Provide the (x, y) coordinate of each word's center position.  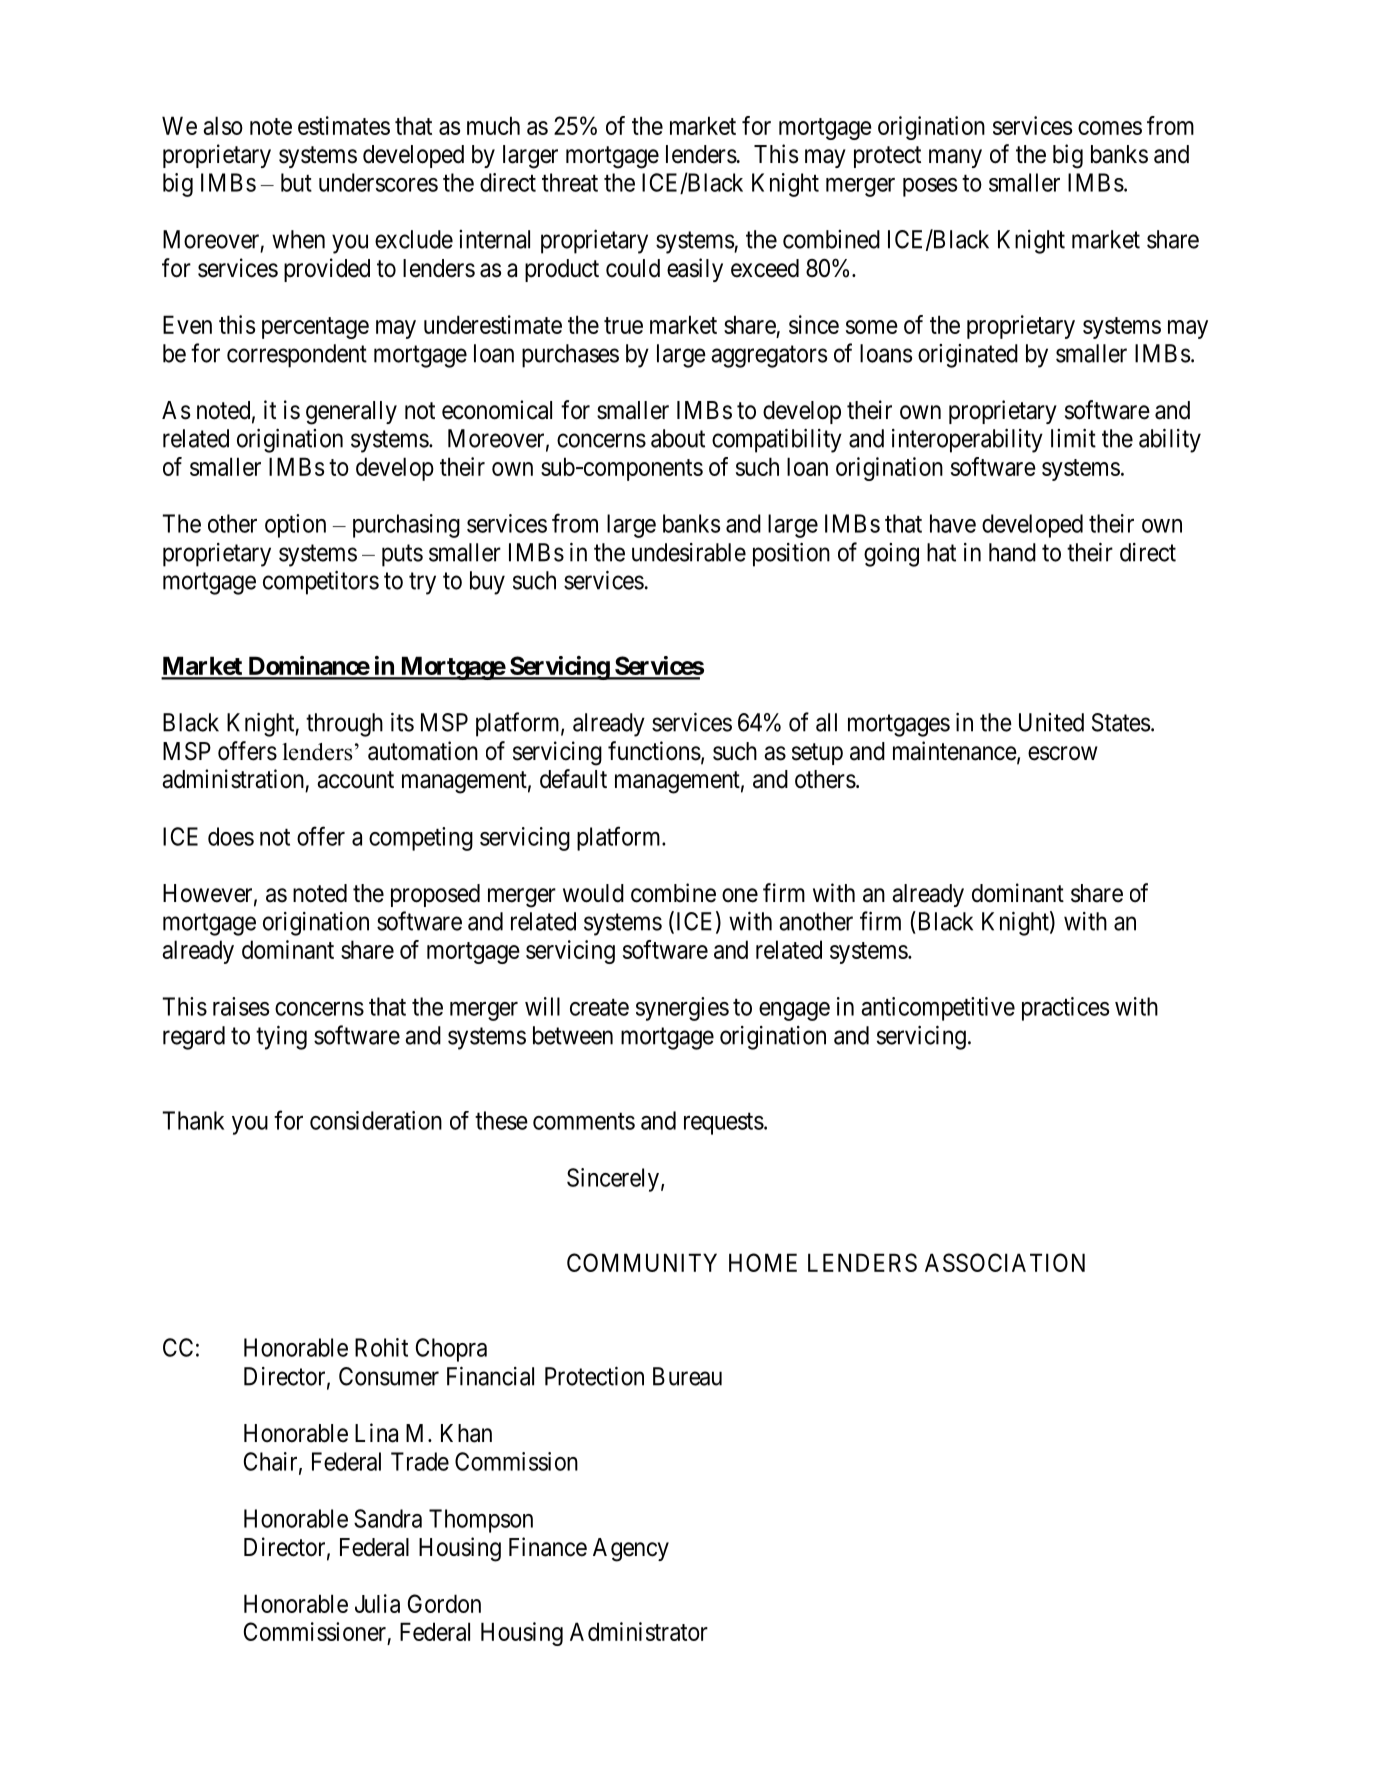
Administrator (639, 1631)
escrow (1062, 753)
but (296, 182)
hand (1012, 552)
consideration (376, 1120)
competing (421, 839)
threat (570, 182)
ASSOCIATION (1005, 1262)
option (295, 526)
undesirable (689, 552)
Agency (631, 1550)
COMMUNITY (642, 1262)
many (955, 158)
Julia (377, 1603)
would (593, 893)
